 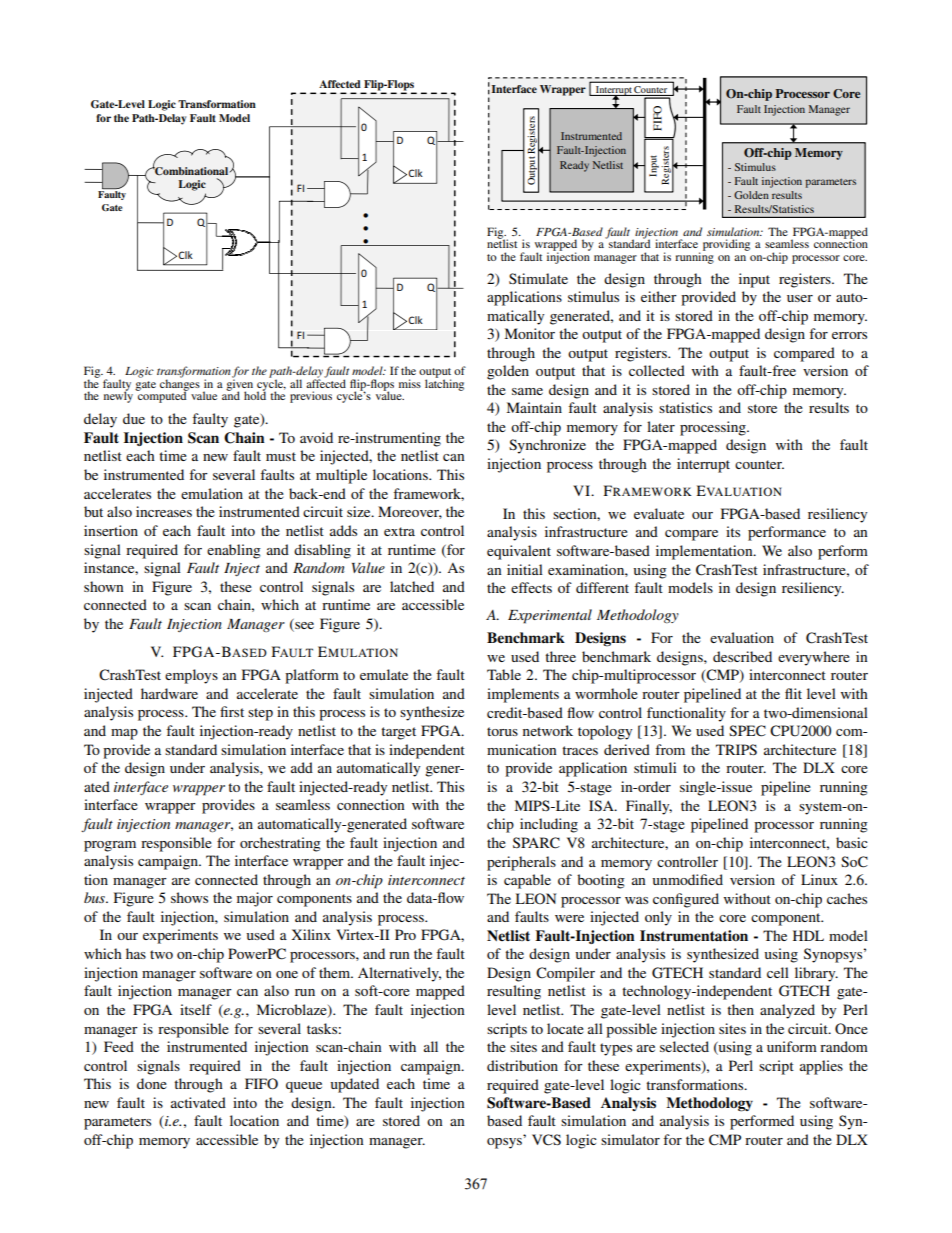 I want to click on SPEC, so click(x=747, y=731).
